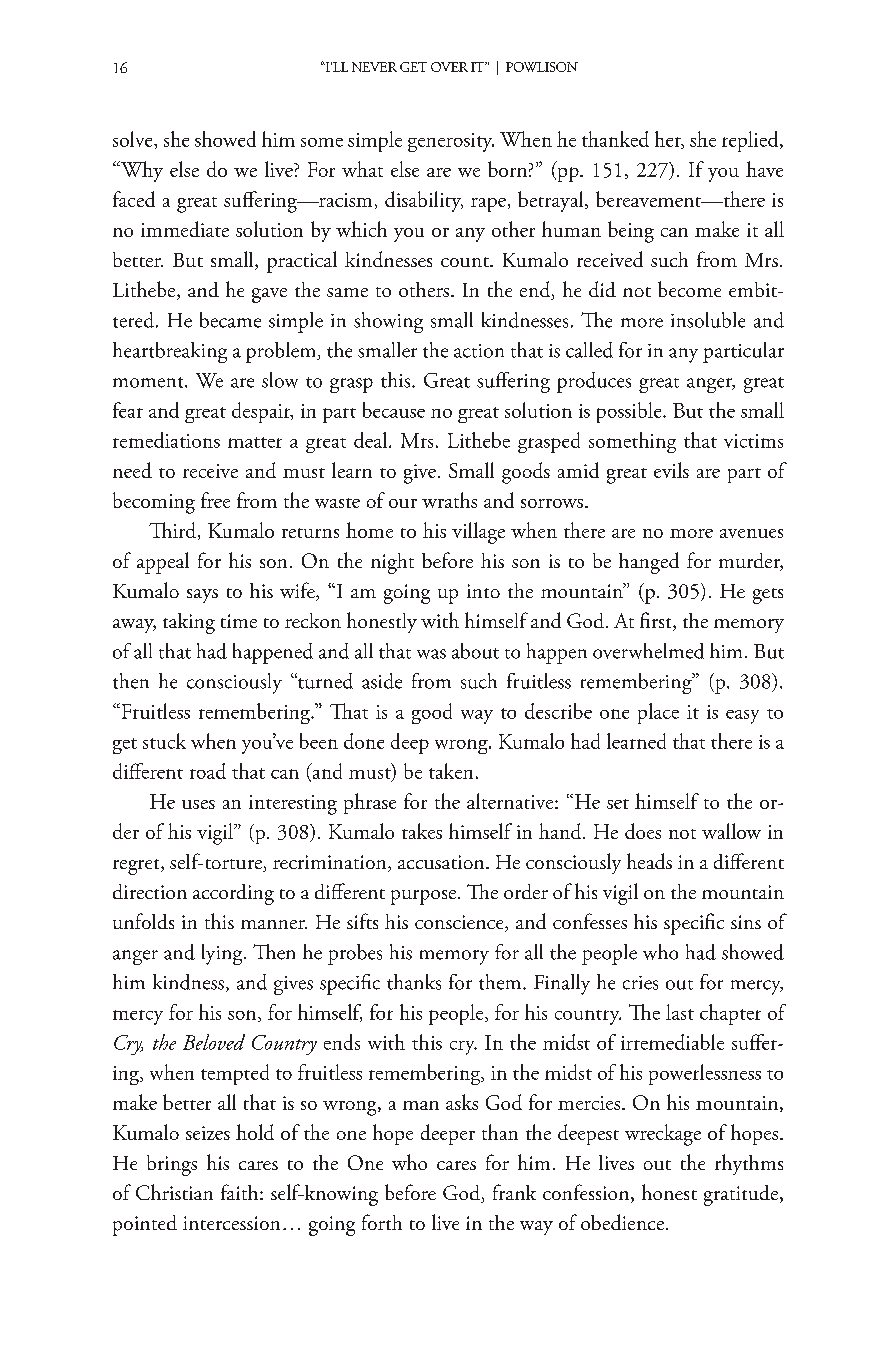 The image size is (896, 1345). I want to click on evils, so click(671, 470).
